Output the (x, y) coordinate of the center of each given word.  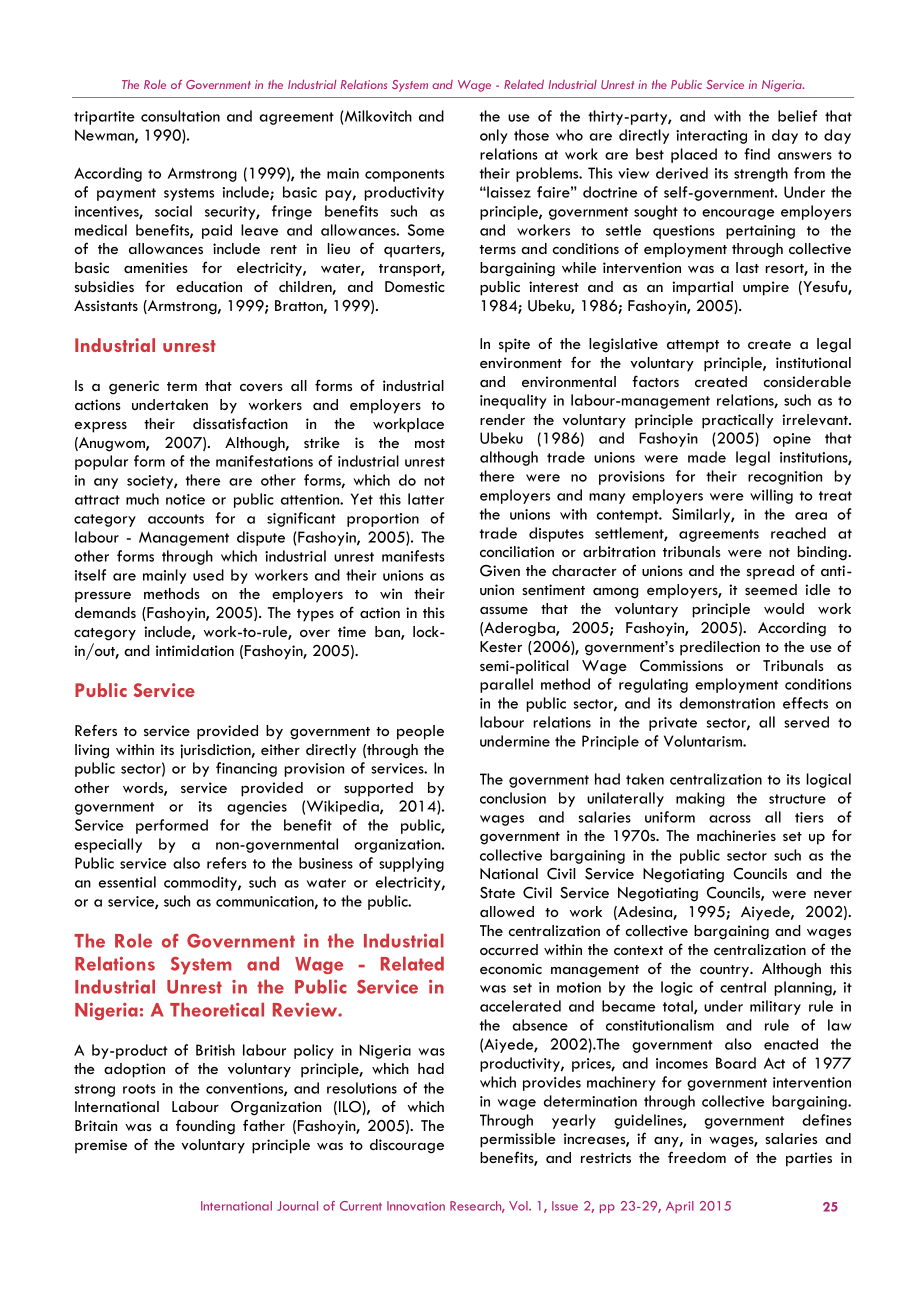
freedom (697, 1157)
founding (205, 1127)
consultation (180, 116)
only (494, 136)
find (757, 154)
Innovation (416, 1206)
